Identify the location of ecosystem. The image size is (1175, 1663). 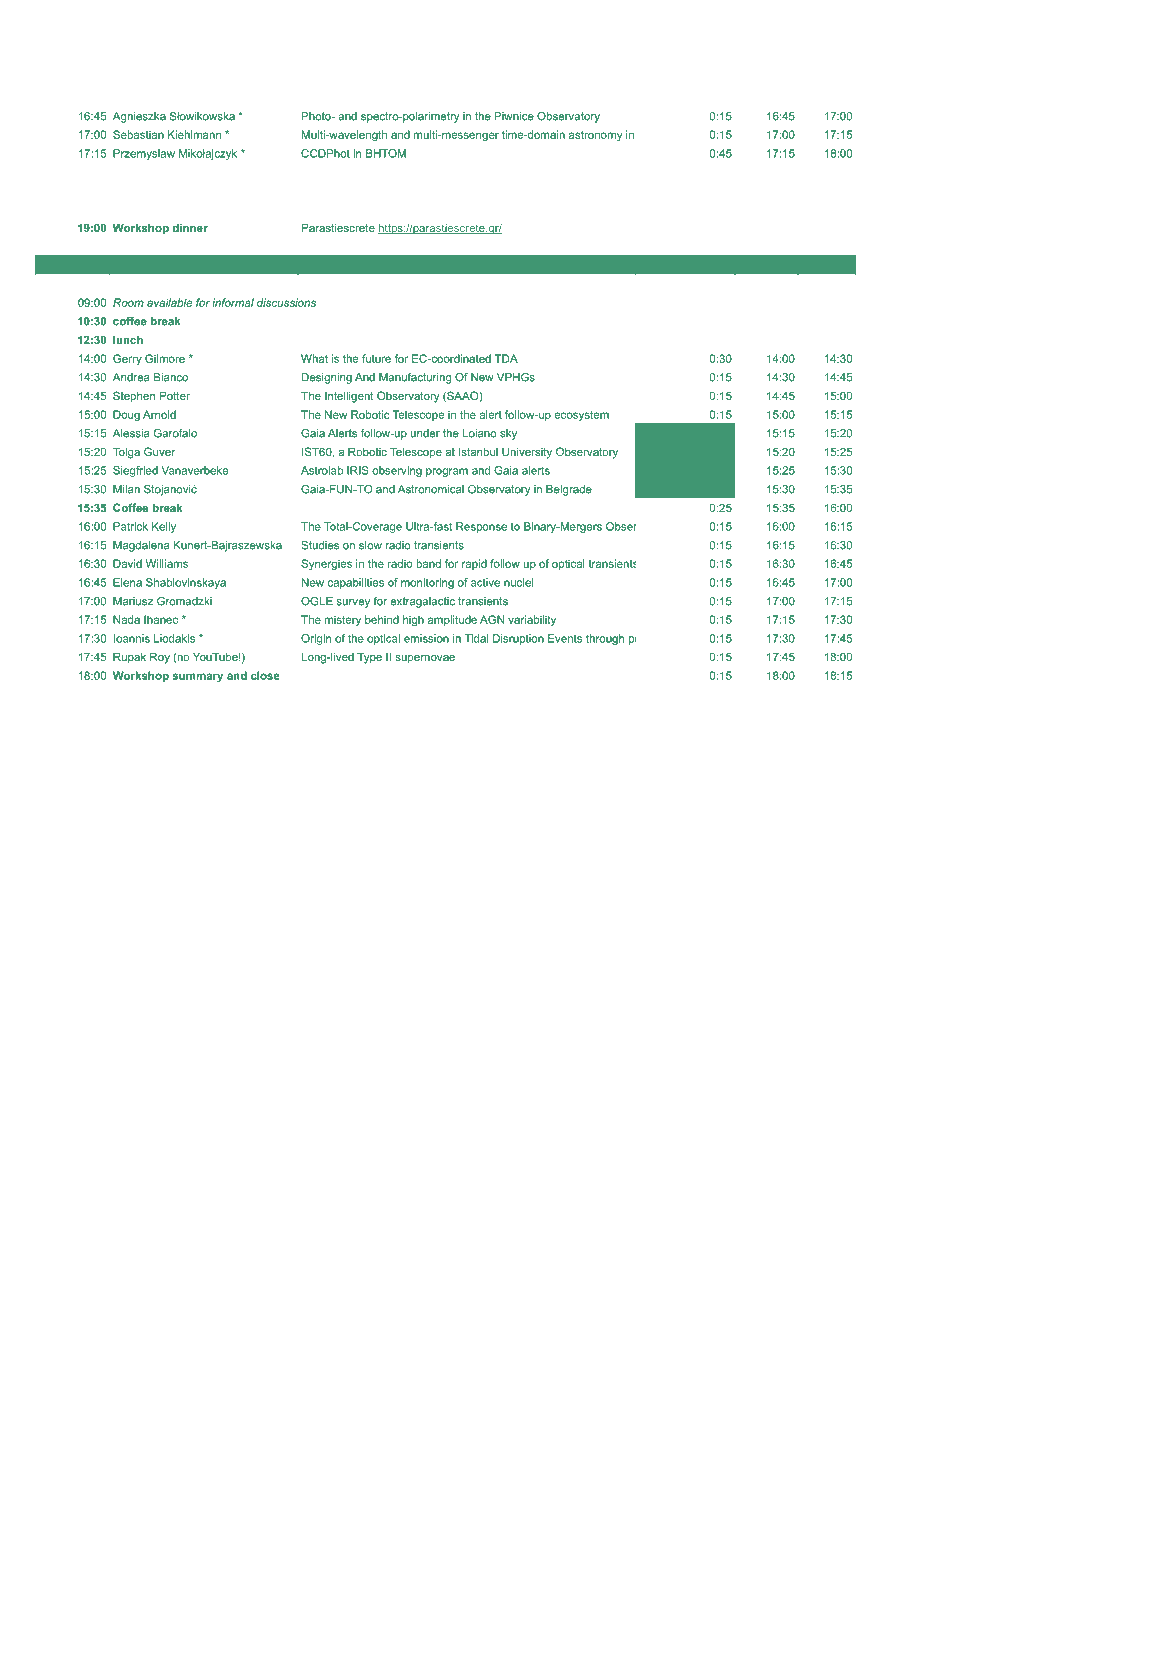
(581, 416).
